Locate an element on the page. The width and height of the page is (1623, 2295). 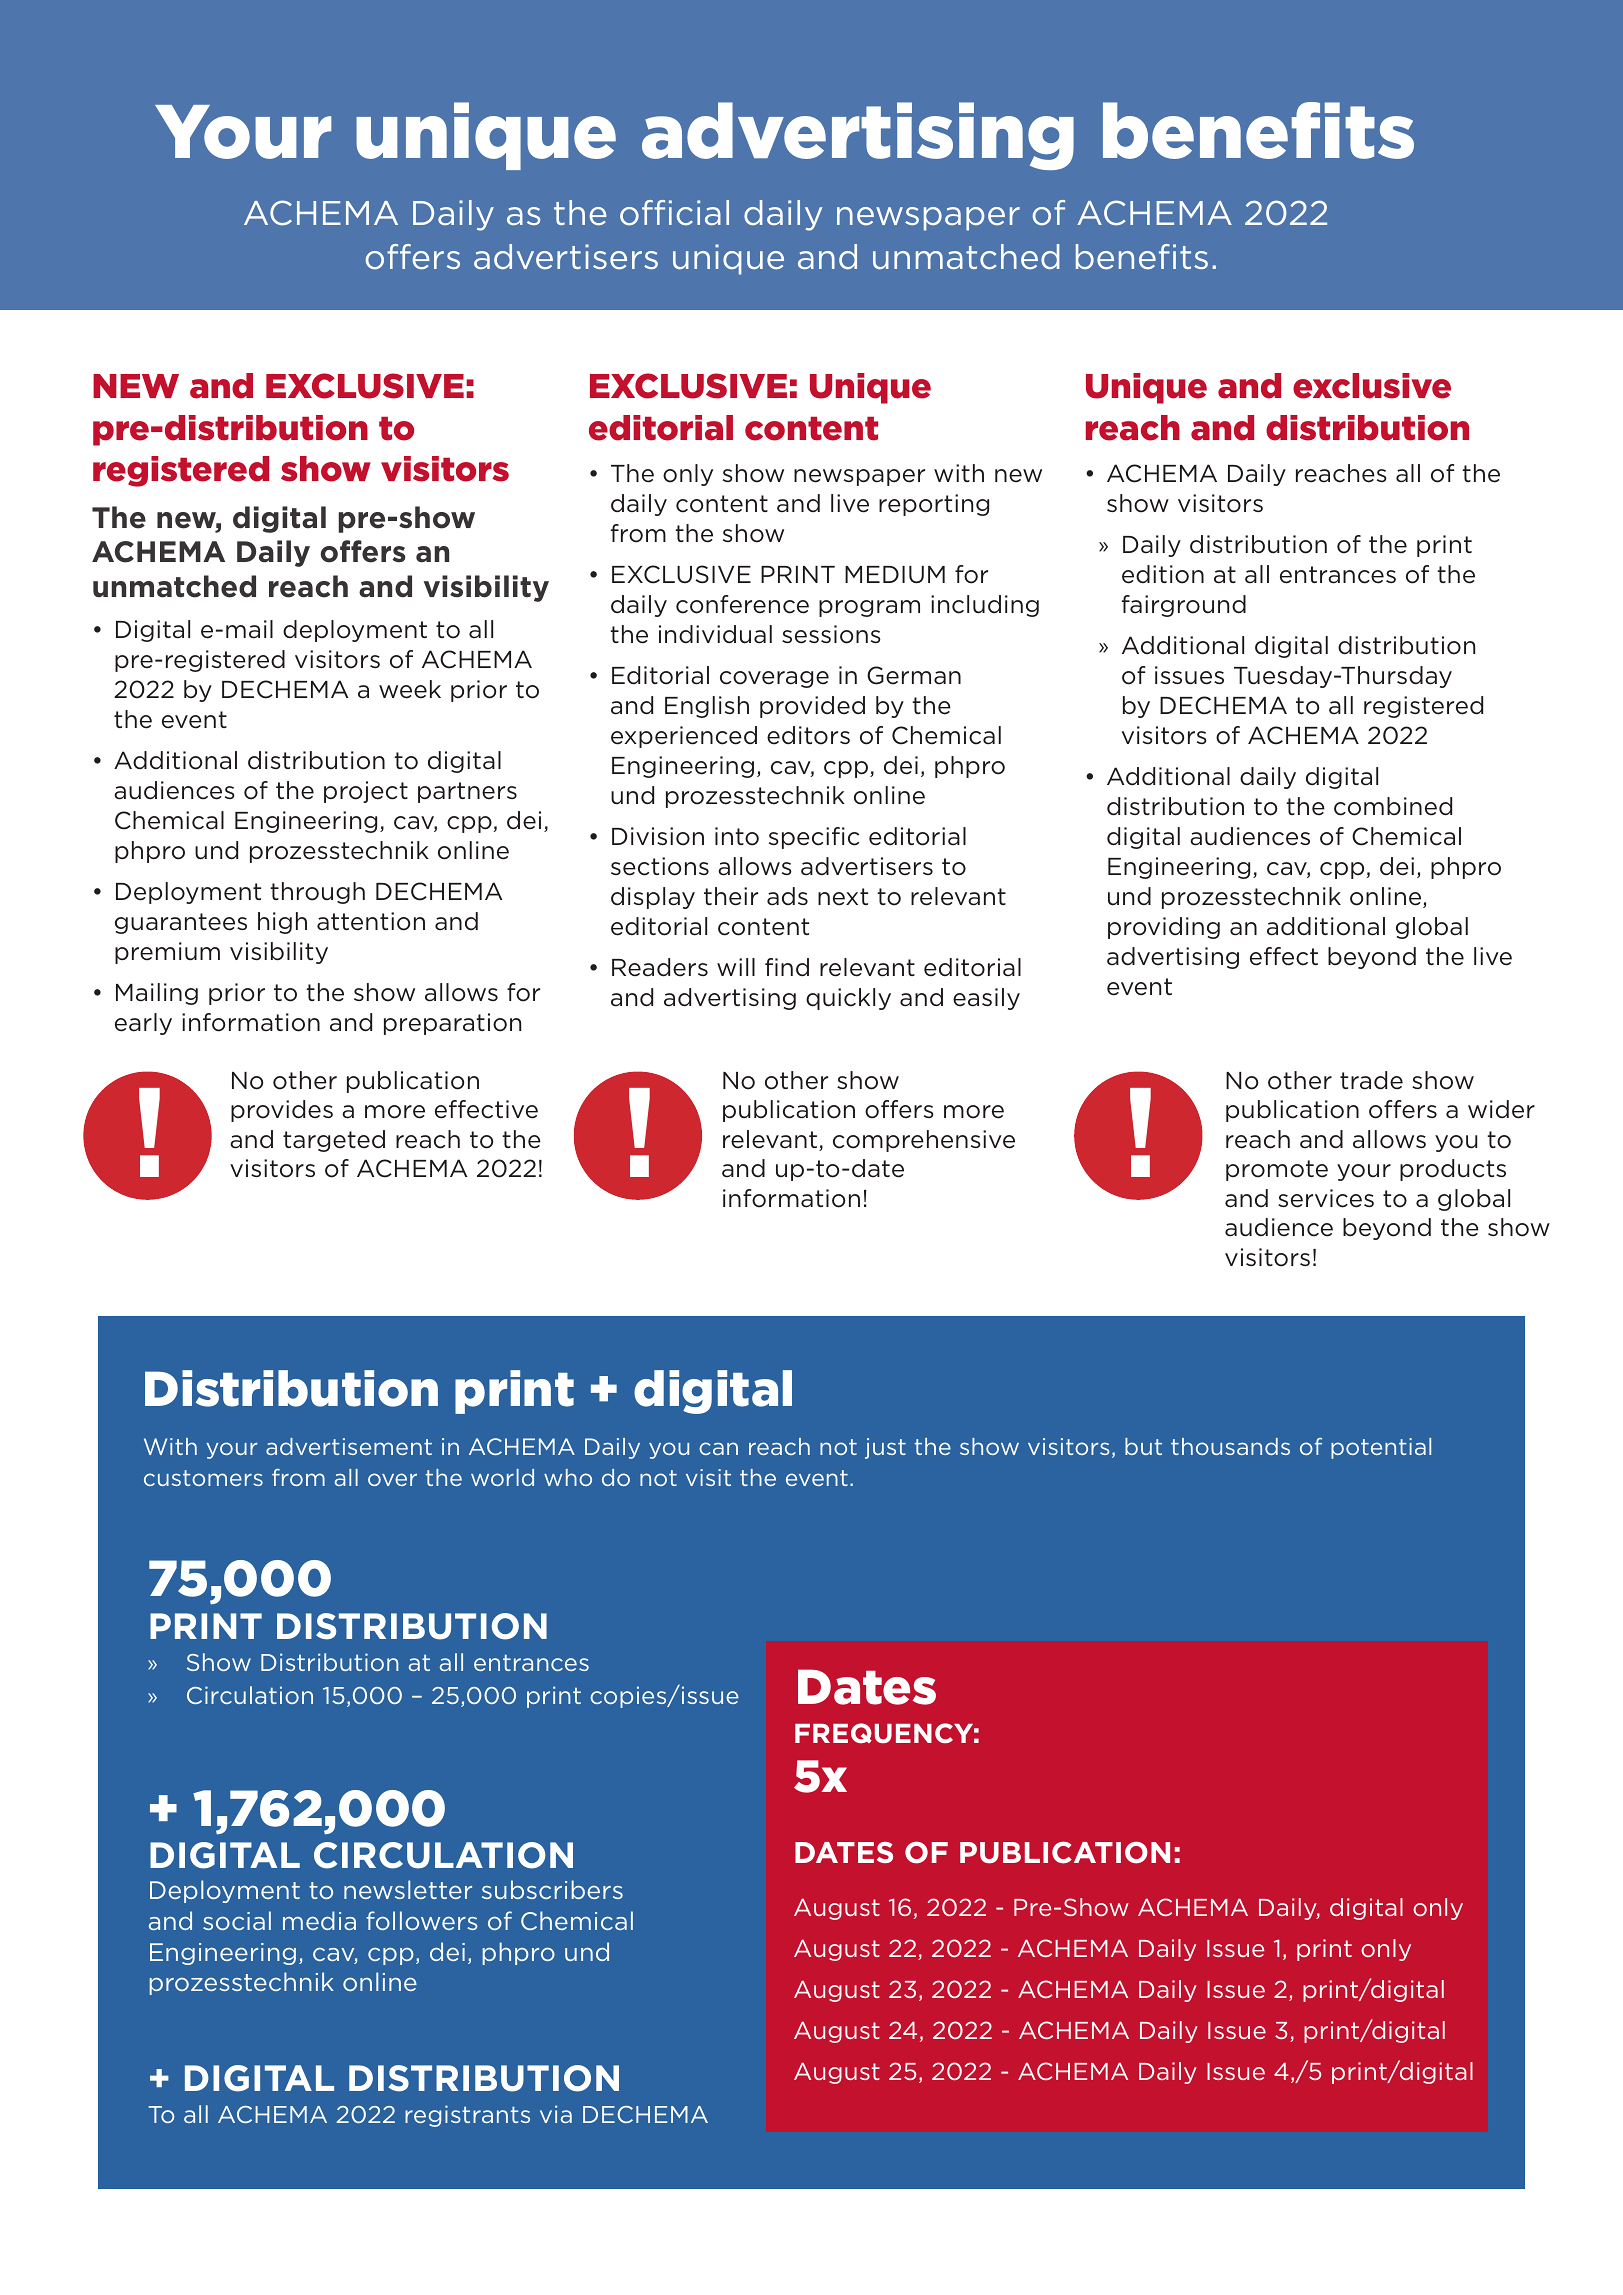
combined is located at coordinates (1393, 806).
